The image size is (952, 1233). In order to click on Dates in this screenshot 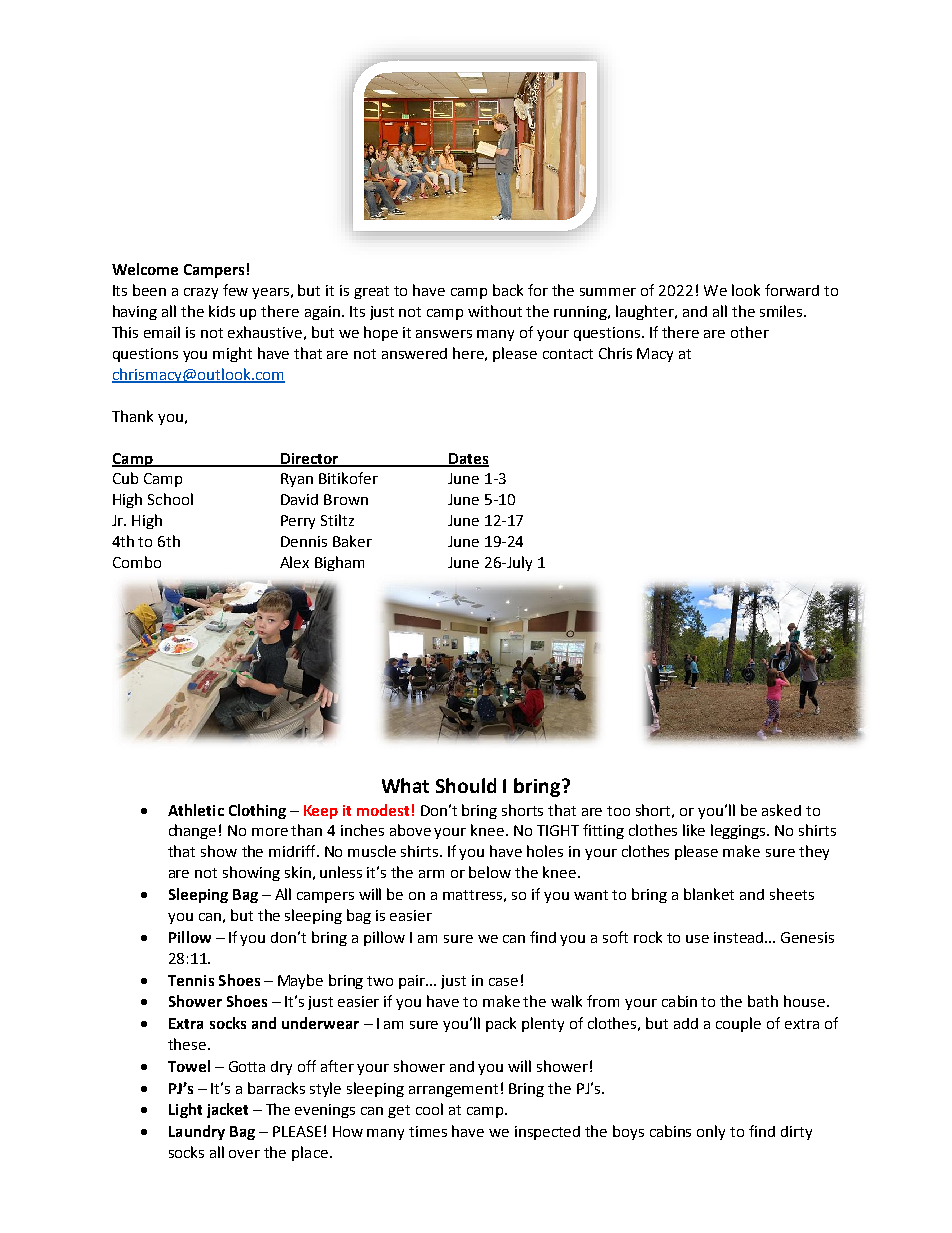, I will do `click(468, 459)`.
